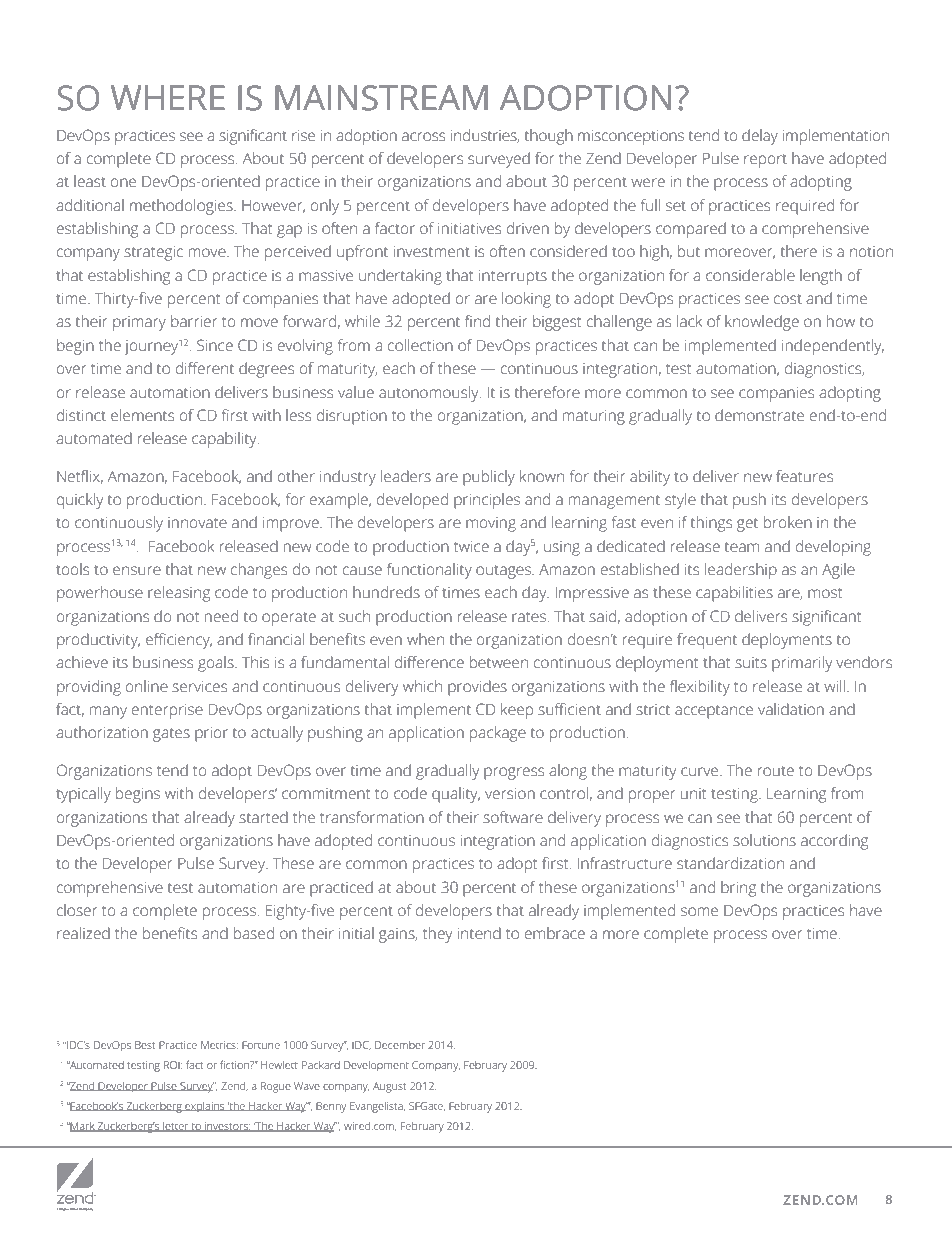 The height and width of the screenshot is (1233, 952). I want to click on WHERE, so click(168, 97).
